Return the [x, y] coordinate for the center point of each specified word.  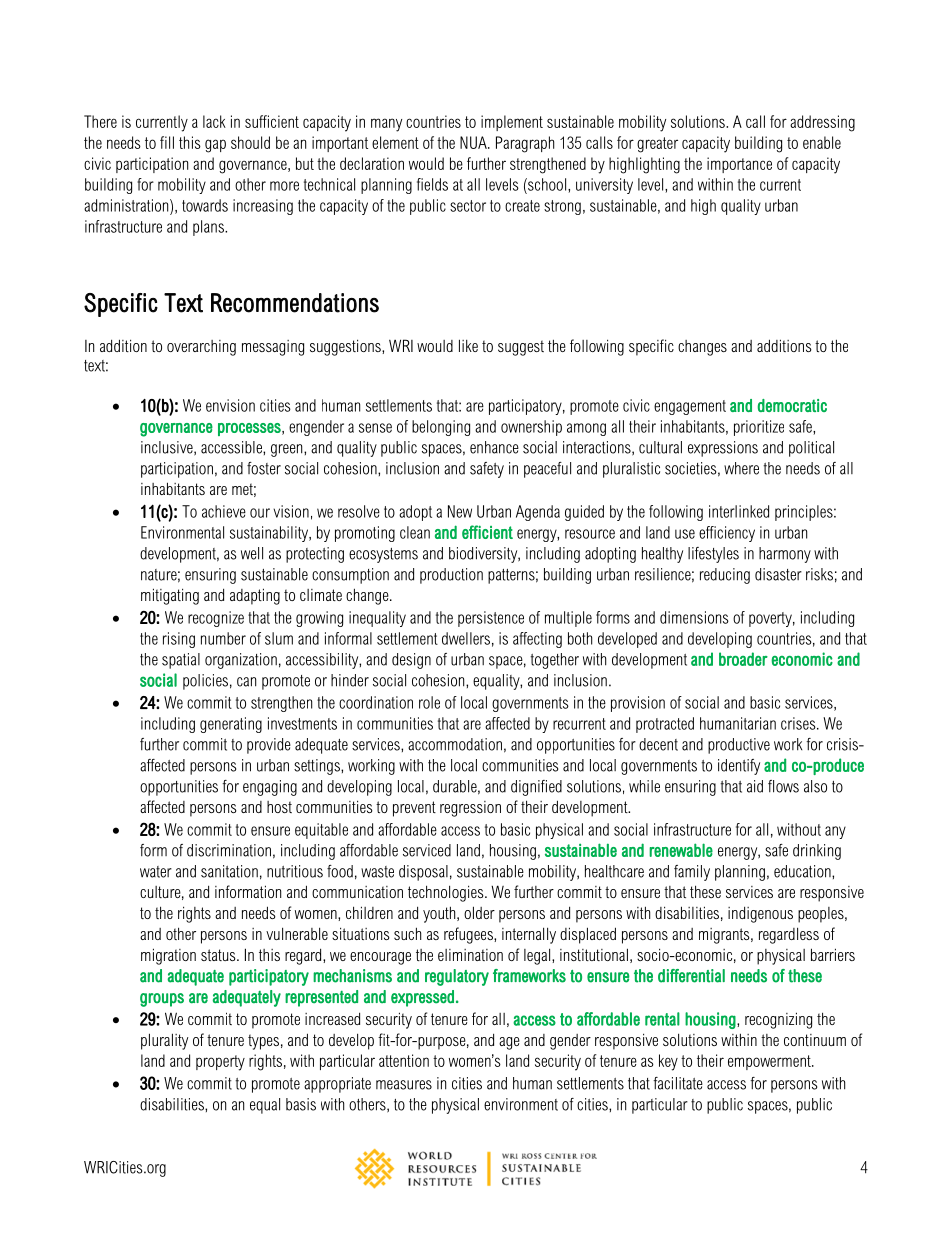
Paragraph [525, 144]
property [220, 1063]
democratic [792, 405]
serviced [427, 850]
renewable [681, 850]
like [468, 345]
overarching [201, 348]
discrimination [229, 850]
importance [739, 165]
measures [404, 1085]
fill [167, 142]
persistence [491, 619]
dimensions [694, 617]
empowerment [770, 1062]
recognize [216, 619]
